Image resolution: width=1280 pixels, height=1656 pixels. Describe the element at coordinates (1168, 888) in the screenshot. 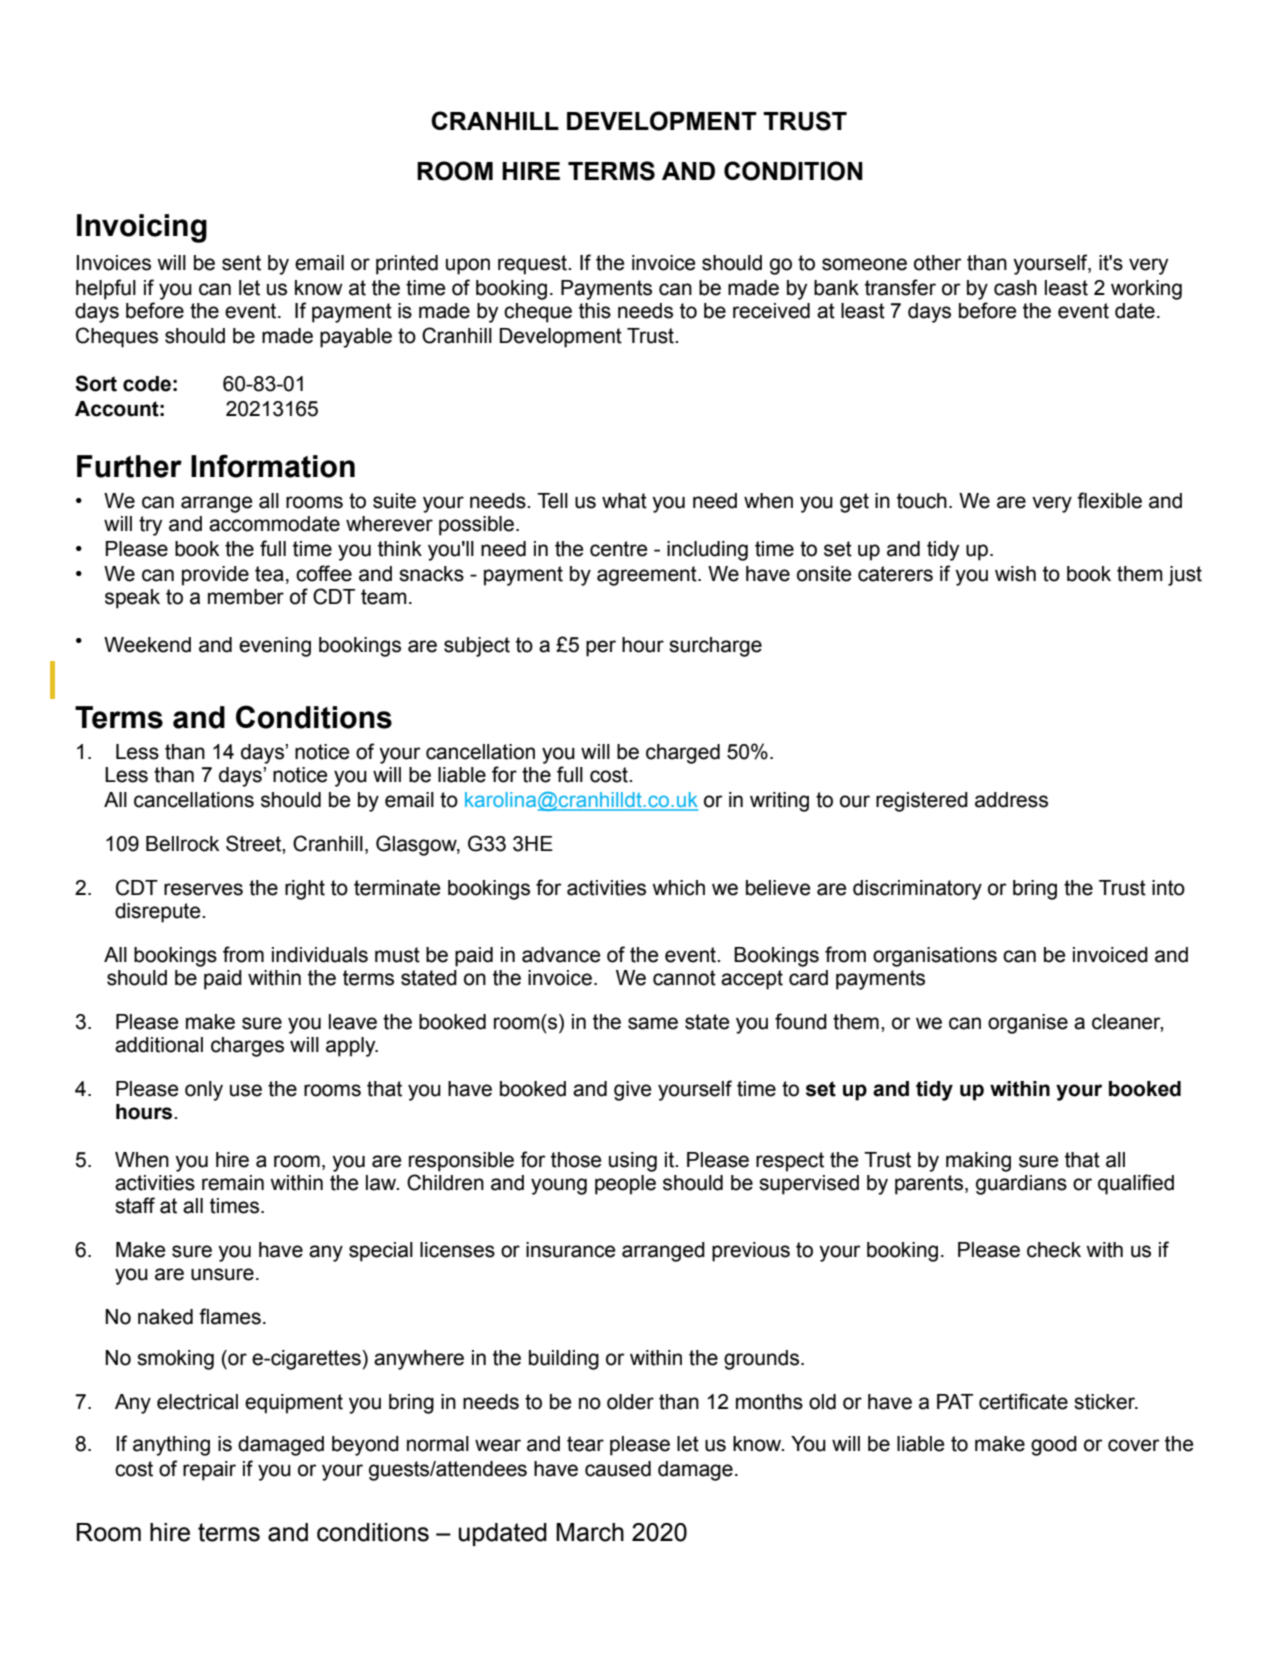

I see `into` at that location.
